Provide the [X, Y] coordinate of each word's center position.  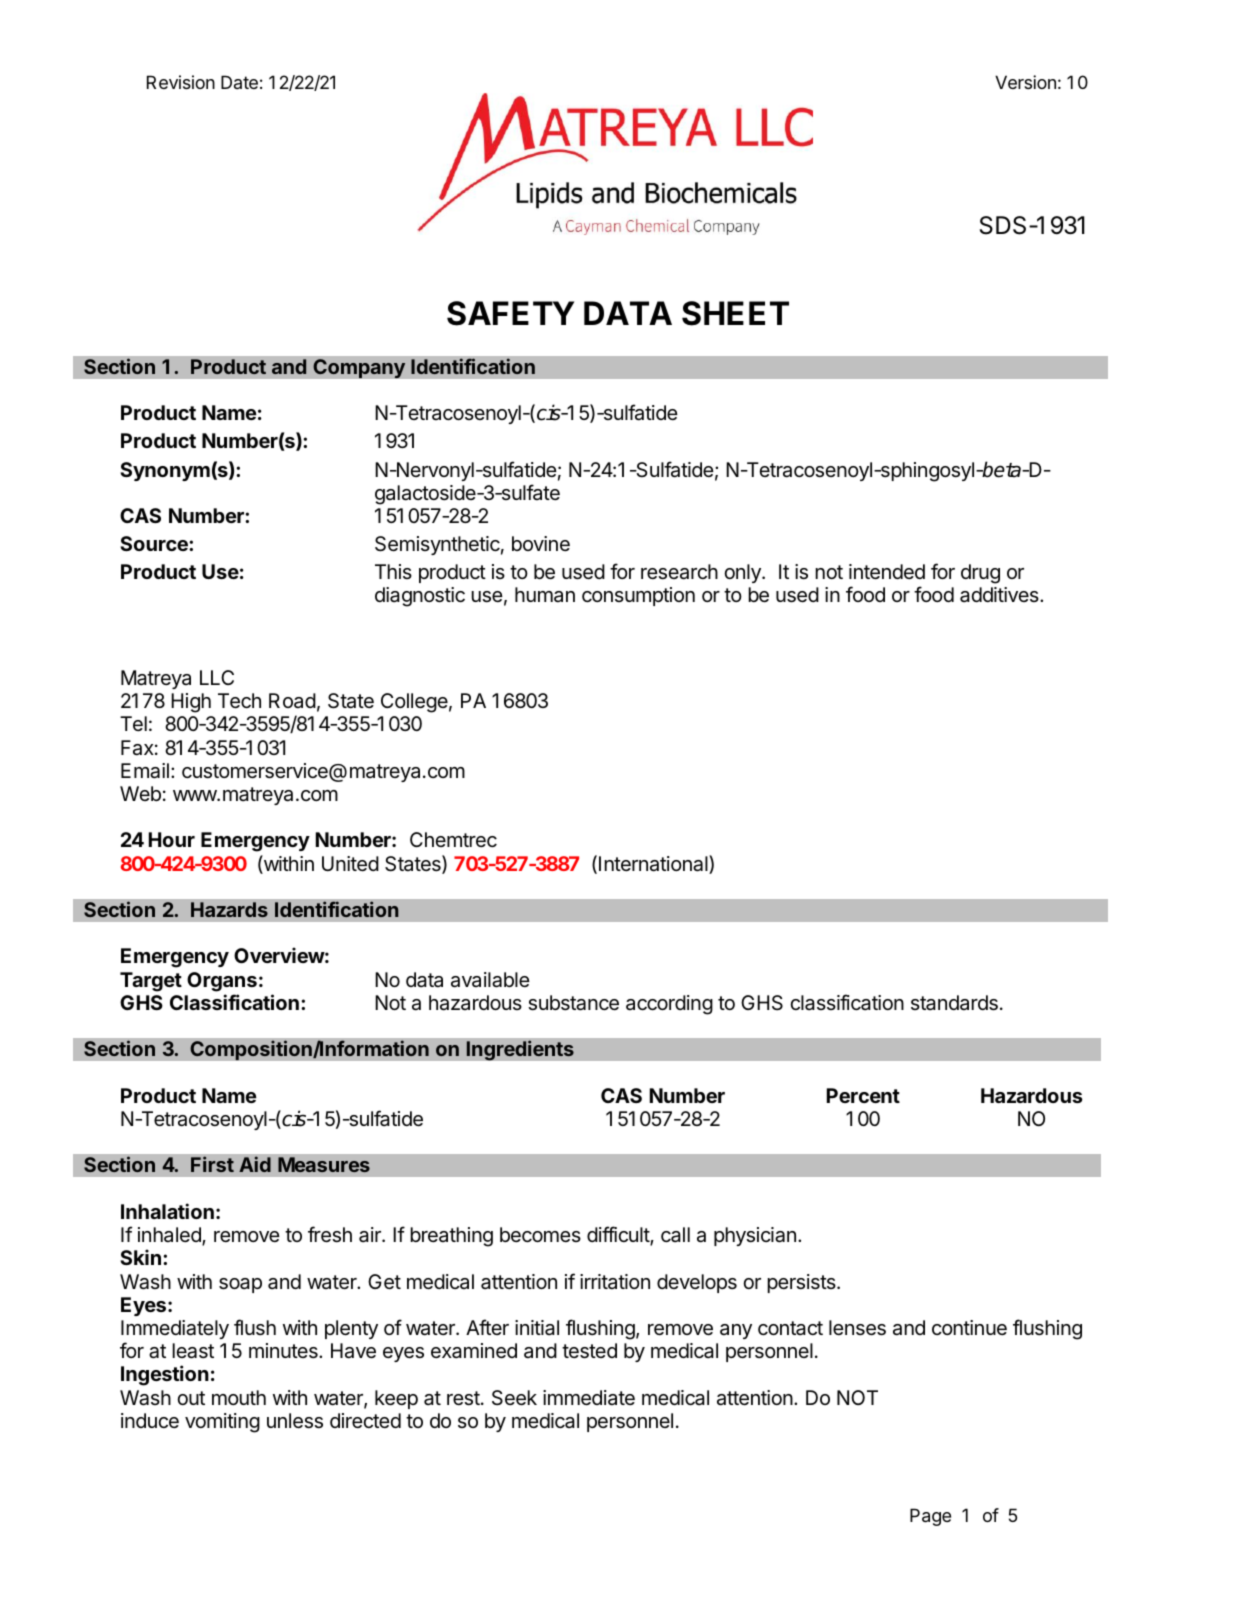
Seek [514, 1398]
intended [887, 572]
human [545, 595]
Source [155, 543]
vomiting [222, 1423]
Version [1025, 82]
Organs [222, 982]
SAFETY [510, 313]
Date [239, 82]
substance [573, 1003]
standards [954, 1003]
